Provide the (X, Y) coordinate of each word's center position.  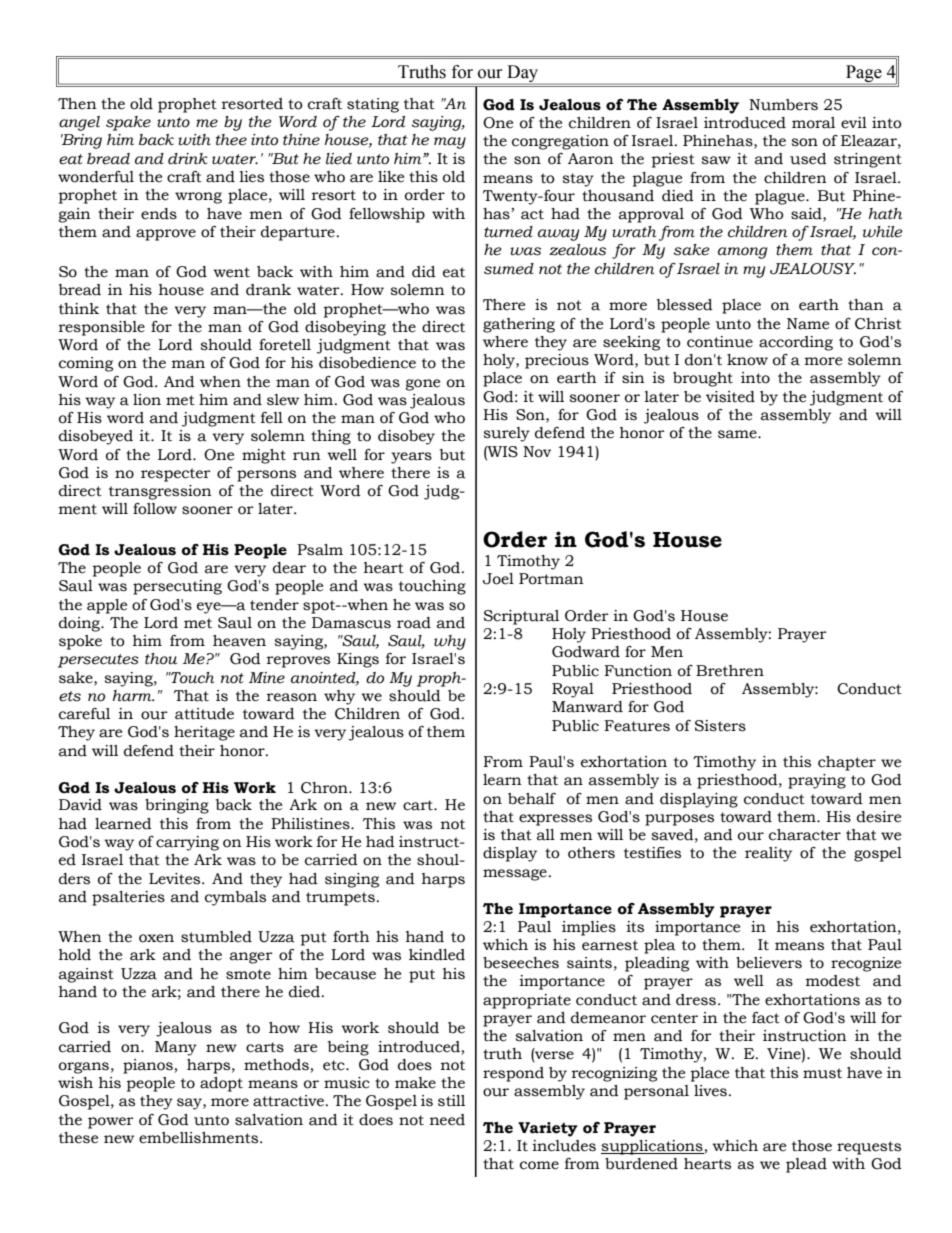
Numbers (783, 105)
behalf (532, 799)
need (447, 1120)
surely (507, 434)
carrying (187, 843)
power (111, 1123)
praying (817, 781)
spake (128, 123)
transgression (160, 492)
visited (730, 397)
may (450, 143)
